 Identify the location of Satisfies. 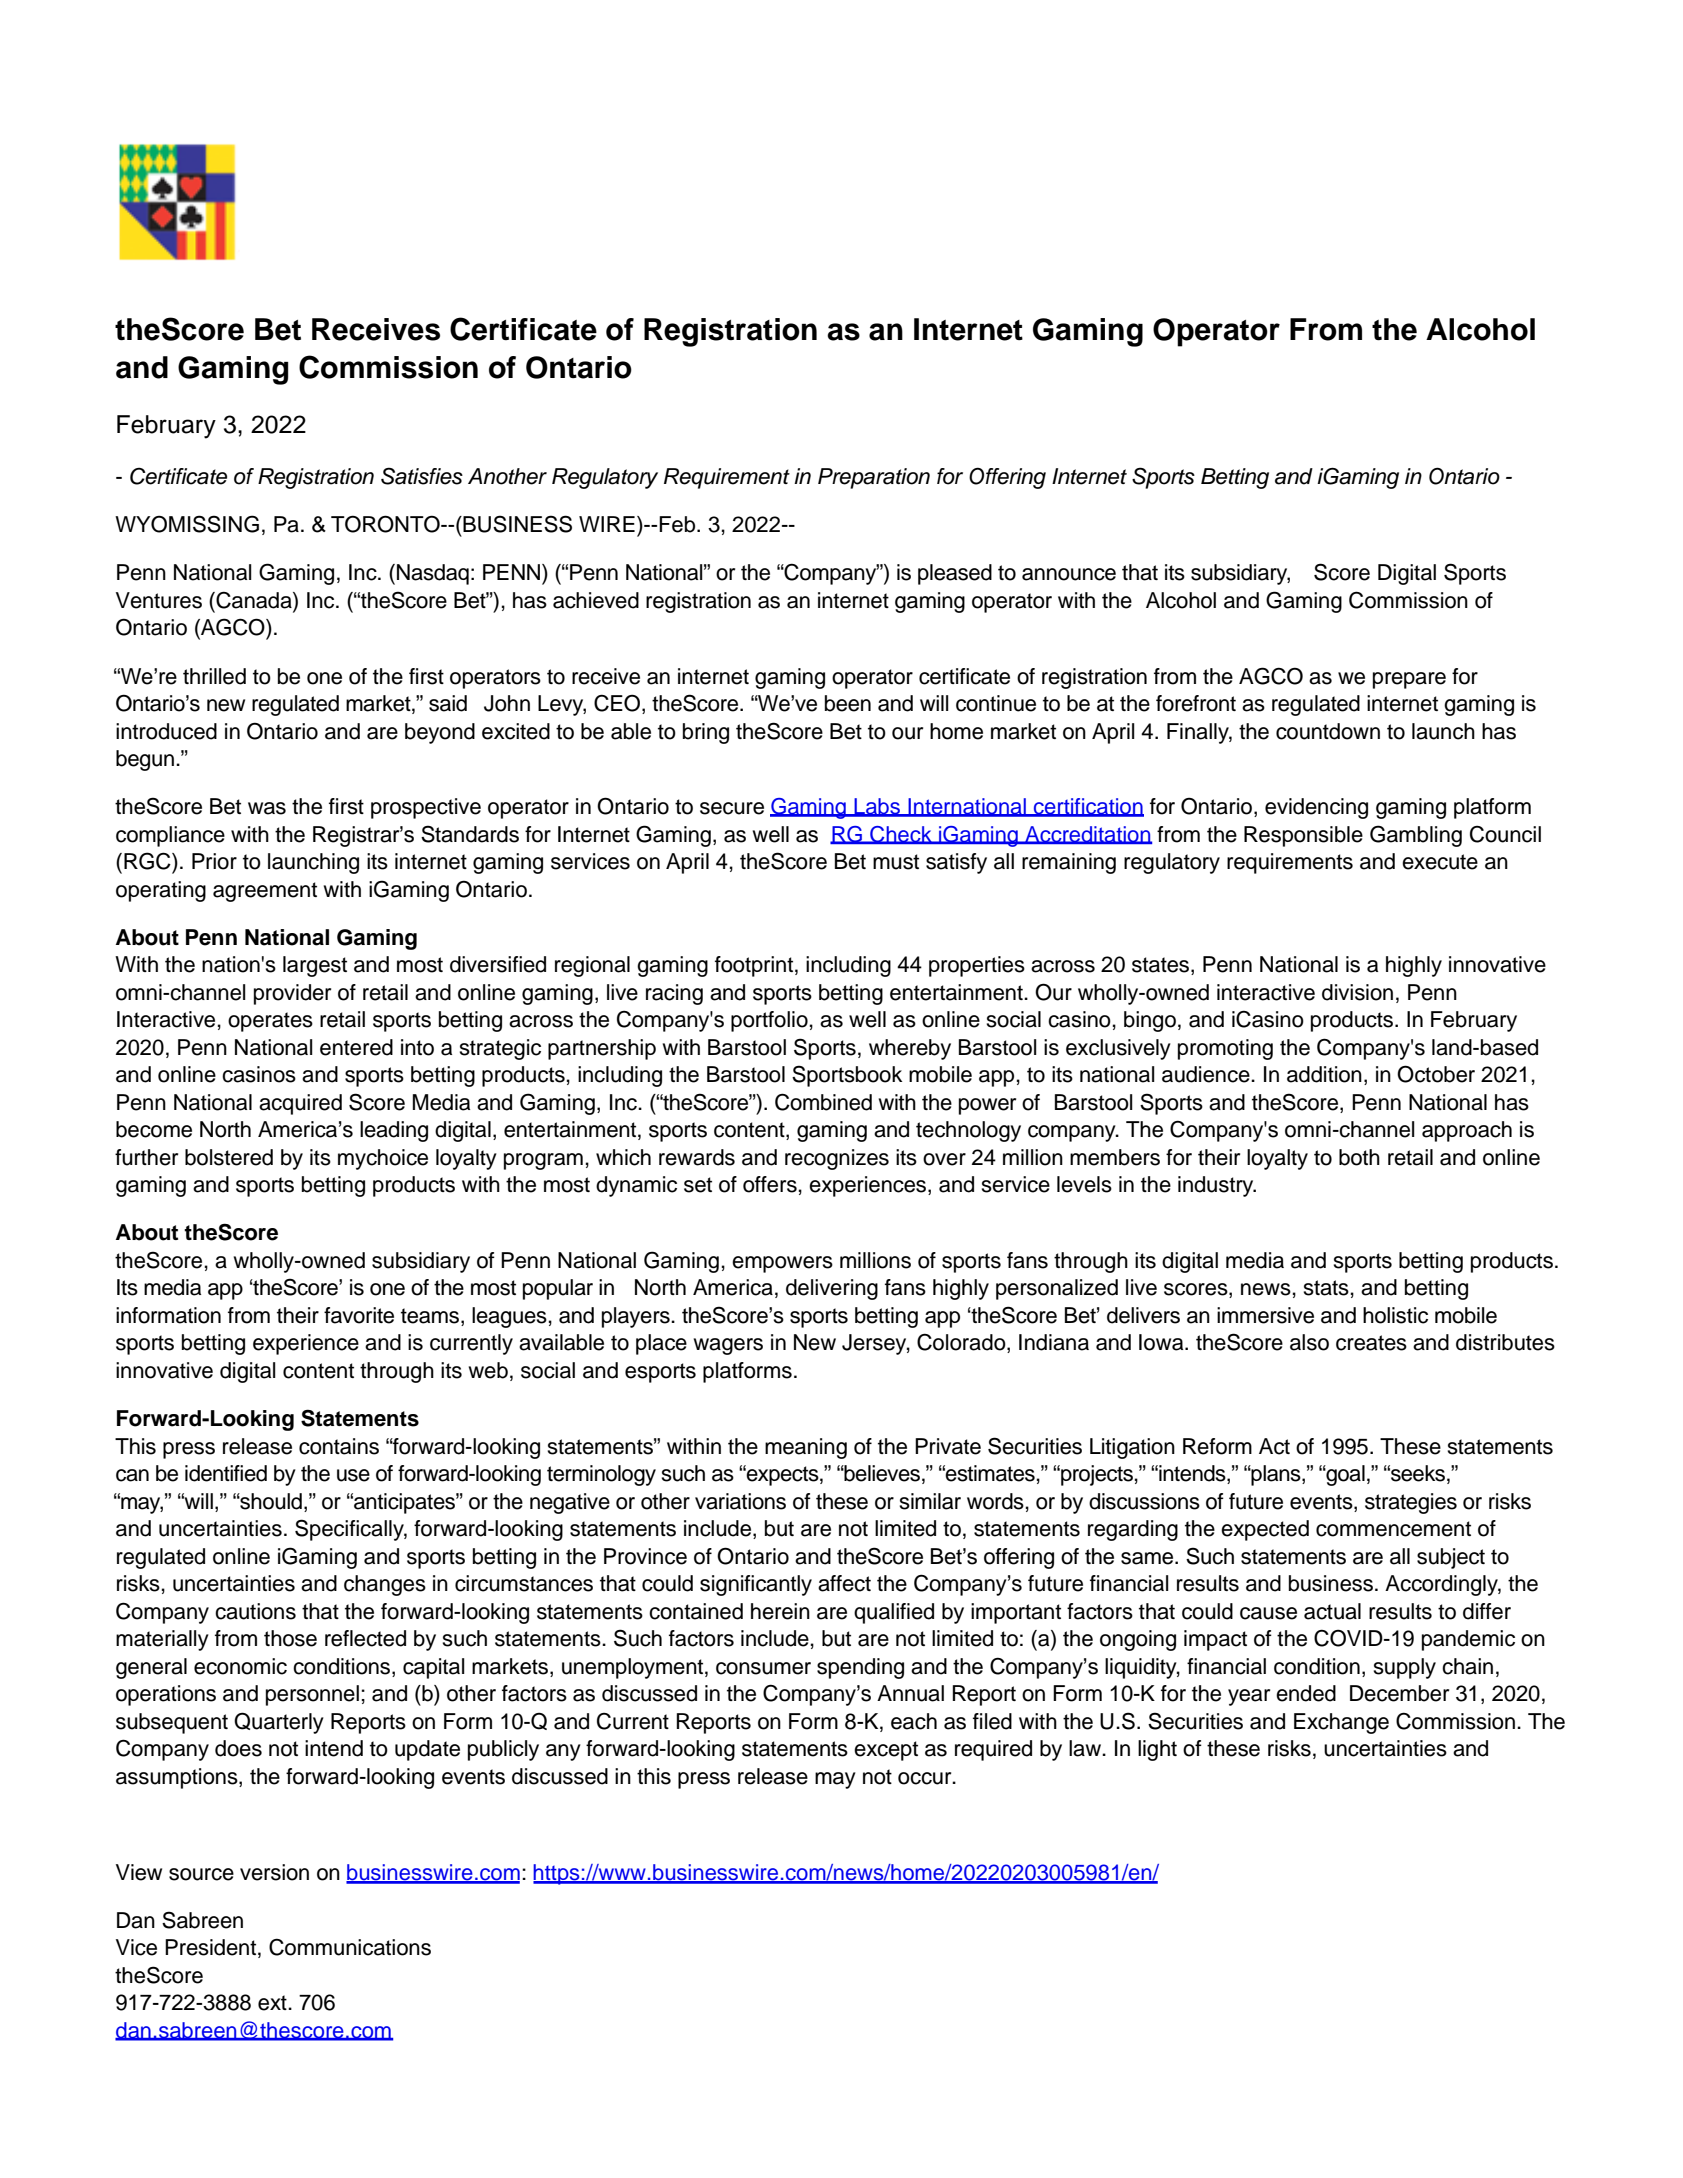
(422, 476).
